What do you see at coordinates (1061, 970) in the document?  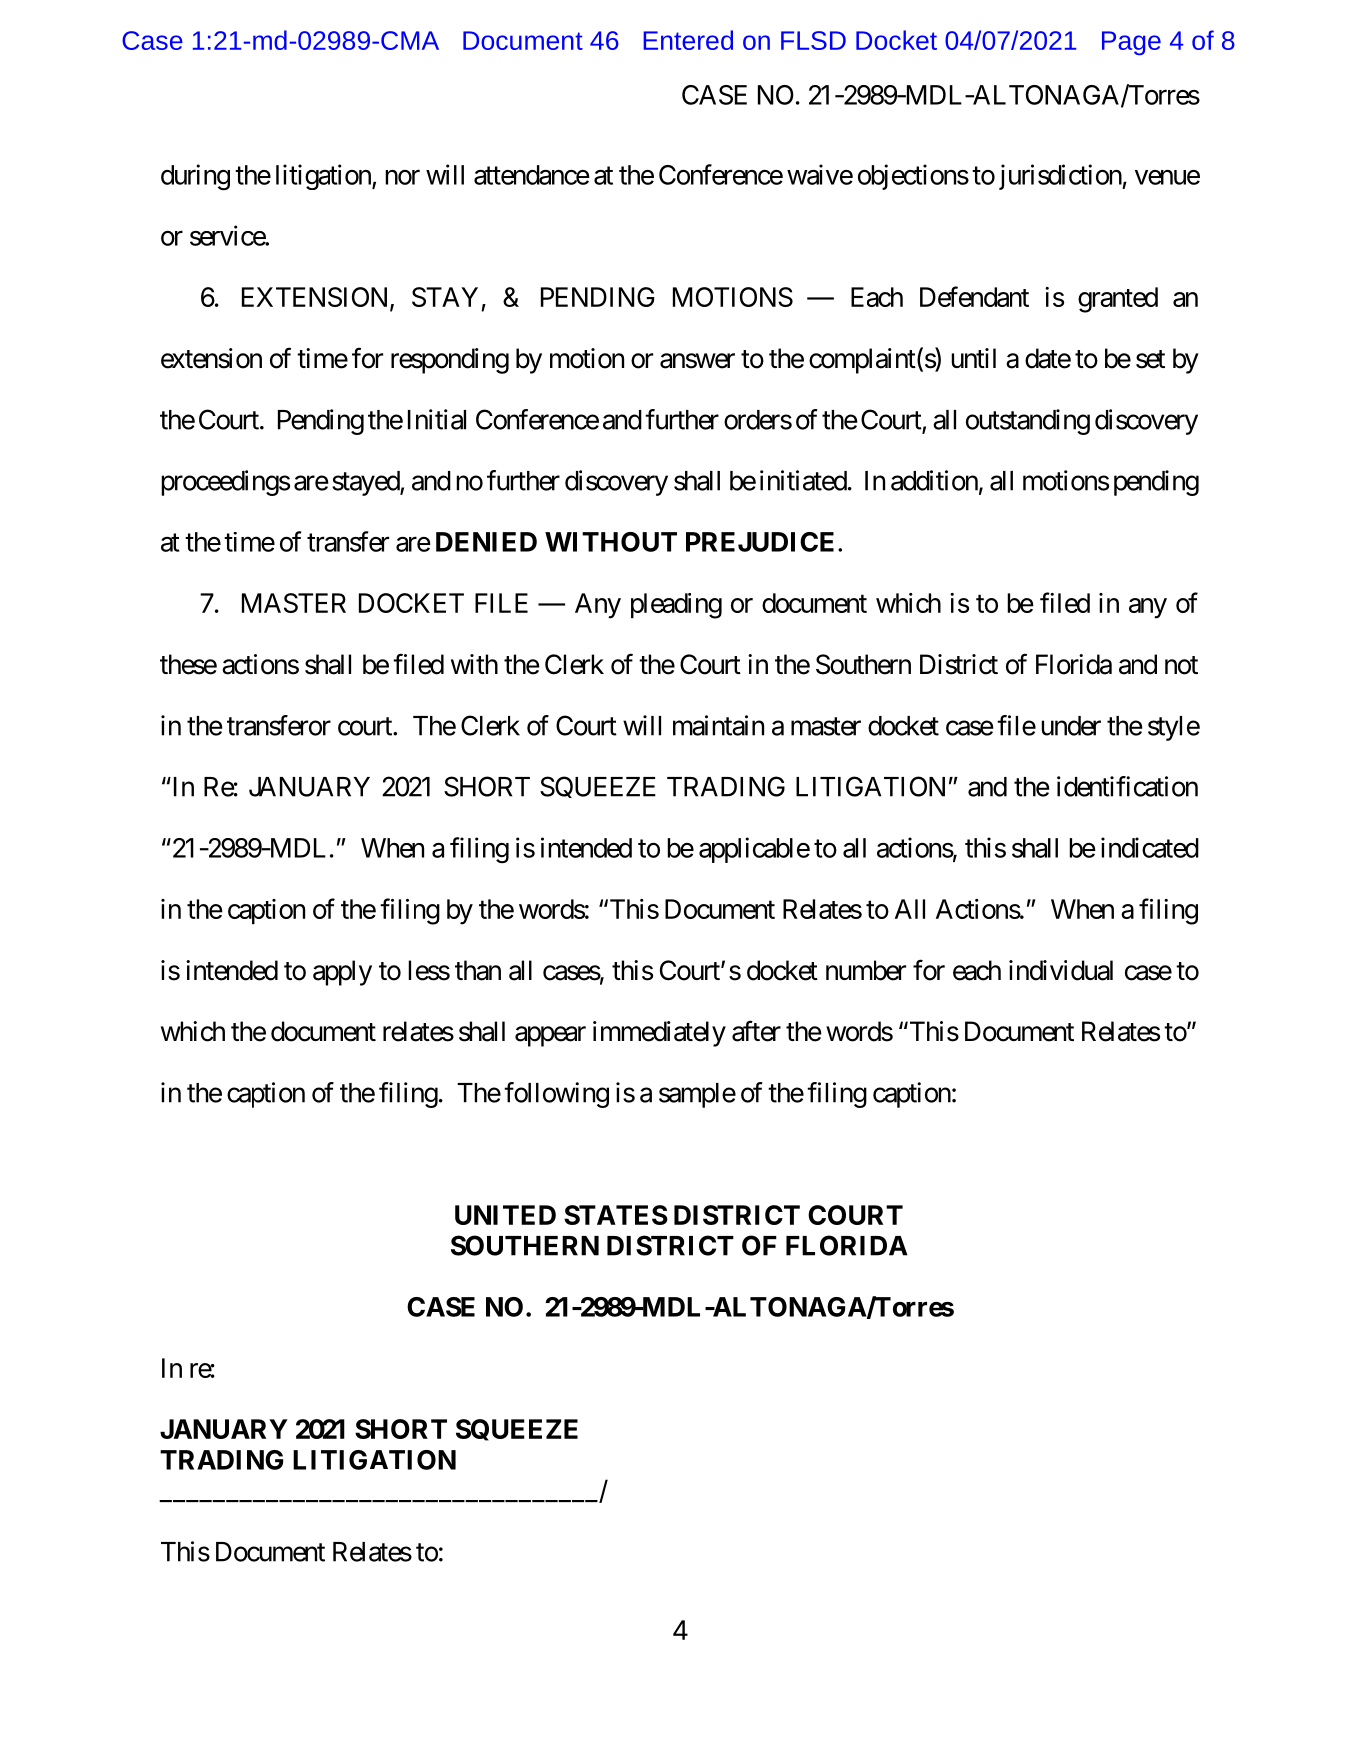 I see `individual` at bounding box center [1061, 970].
